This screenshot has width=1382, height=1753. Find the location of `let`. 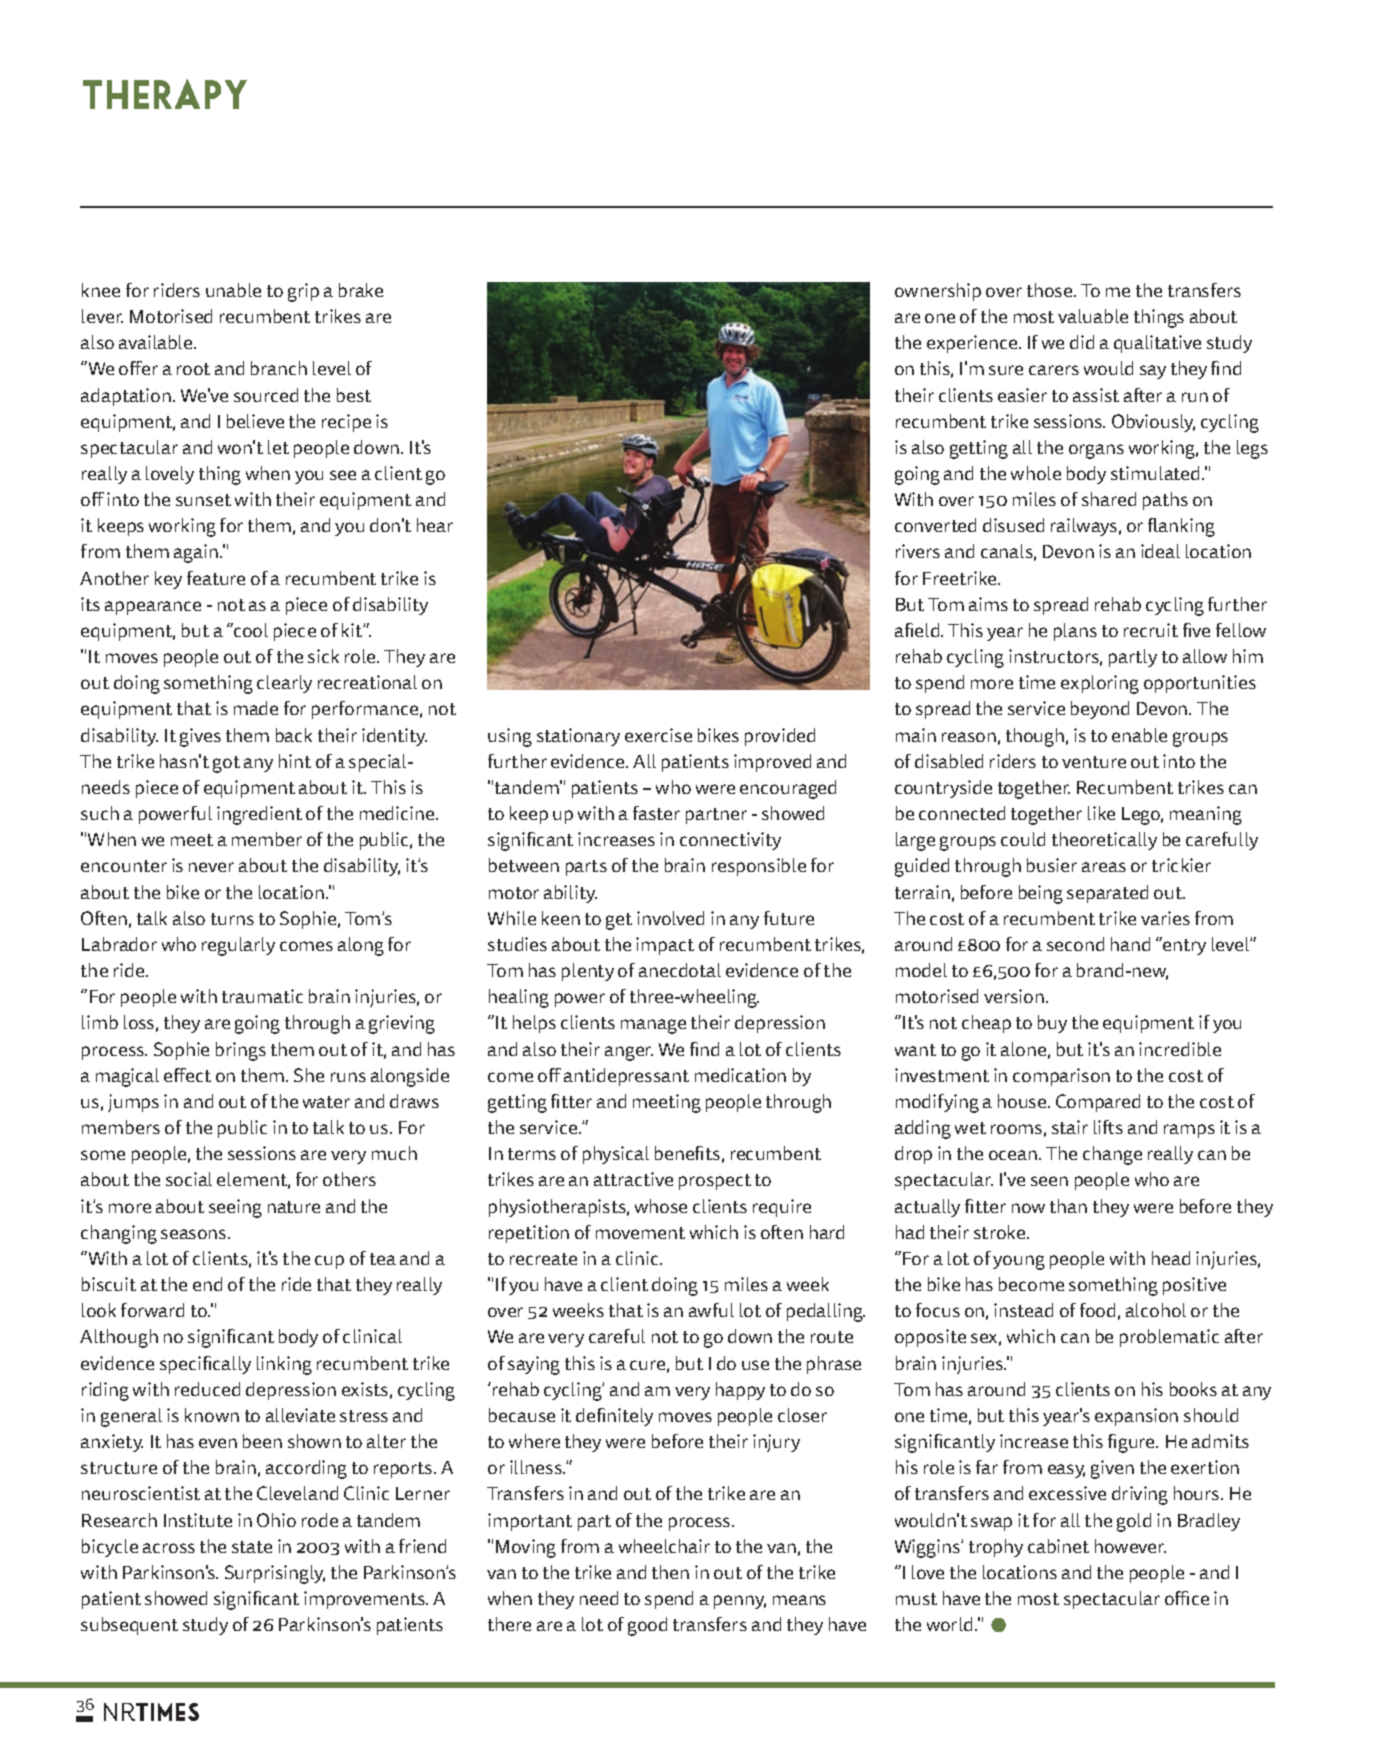

let is located at coordinates (278, 447).
